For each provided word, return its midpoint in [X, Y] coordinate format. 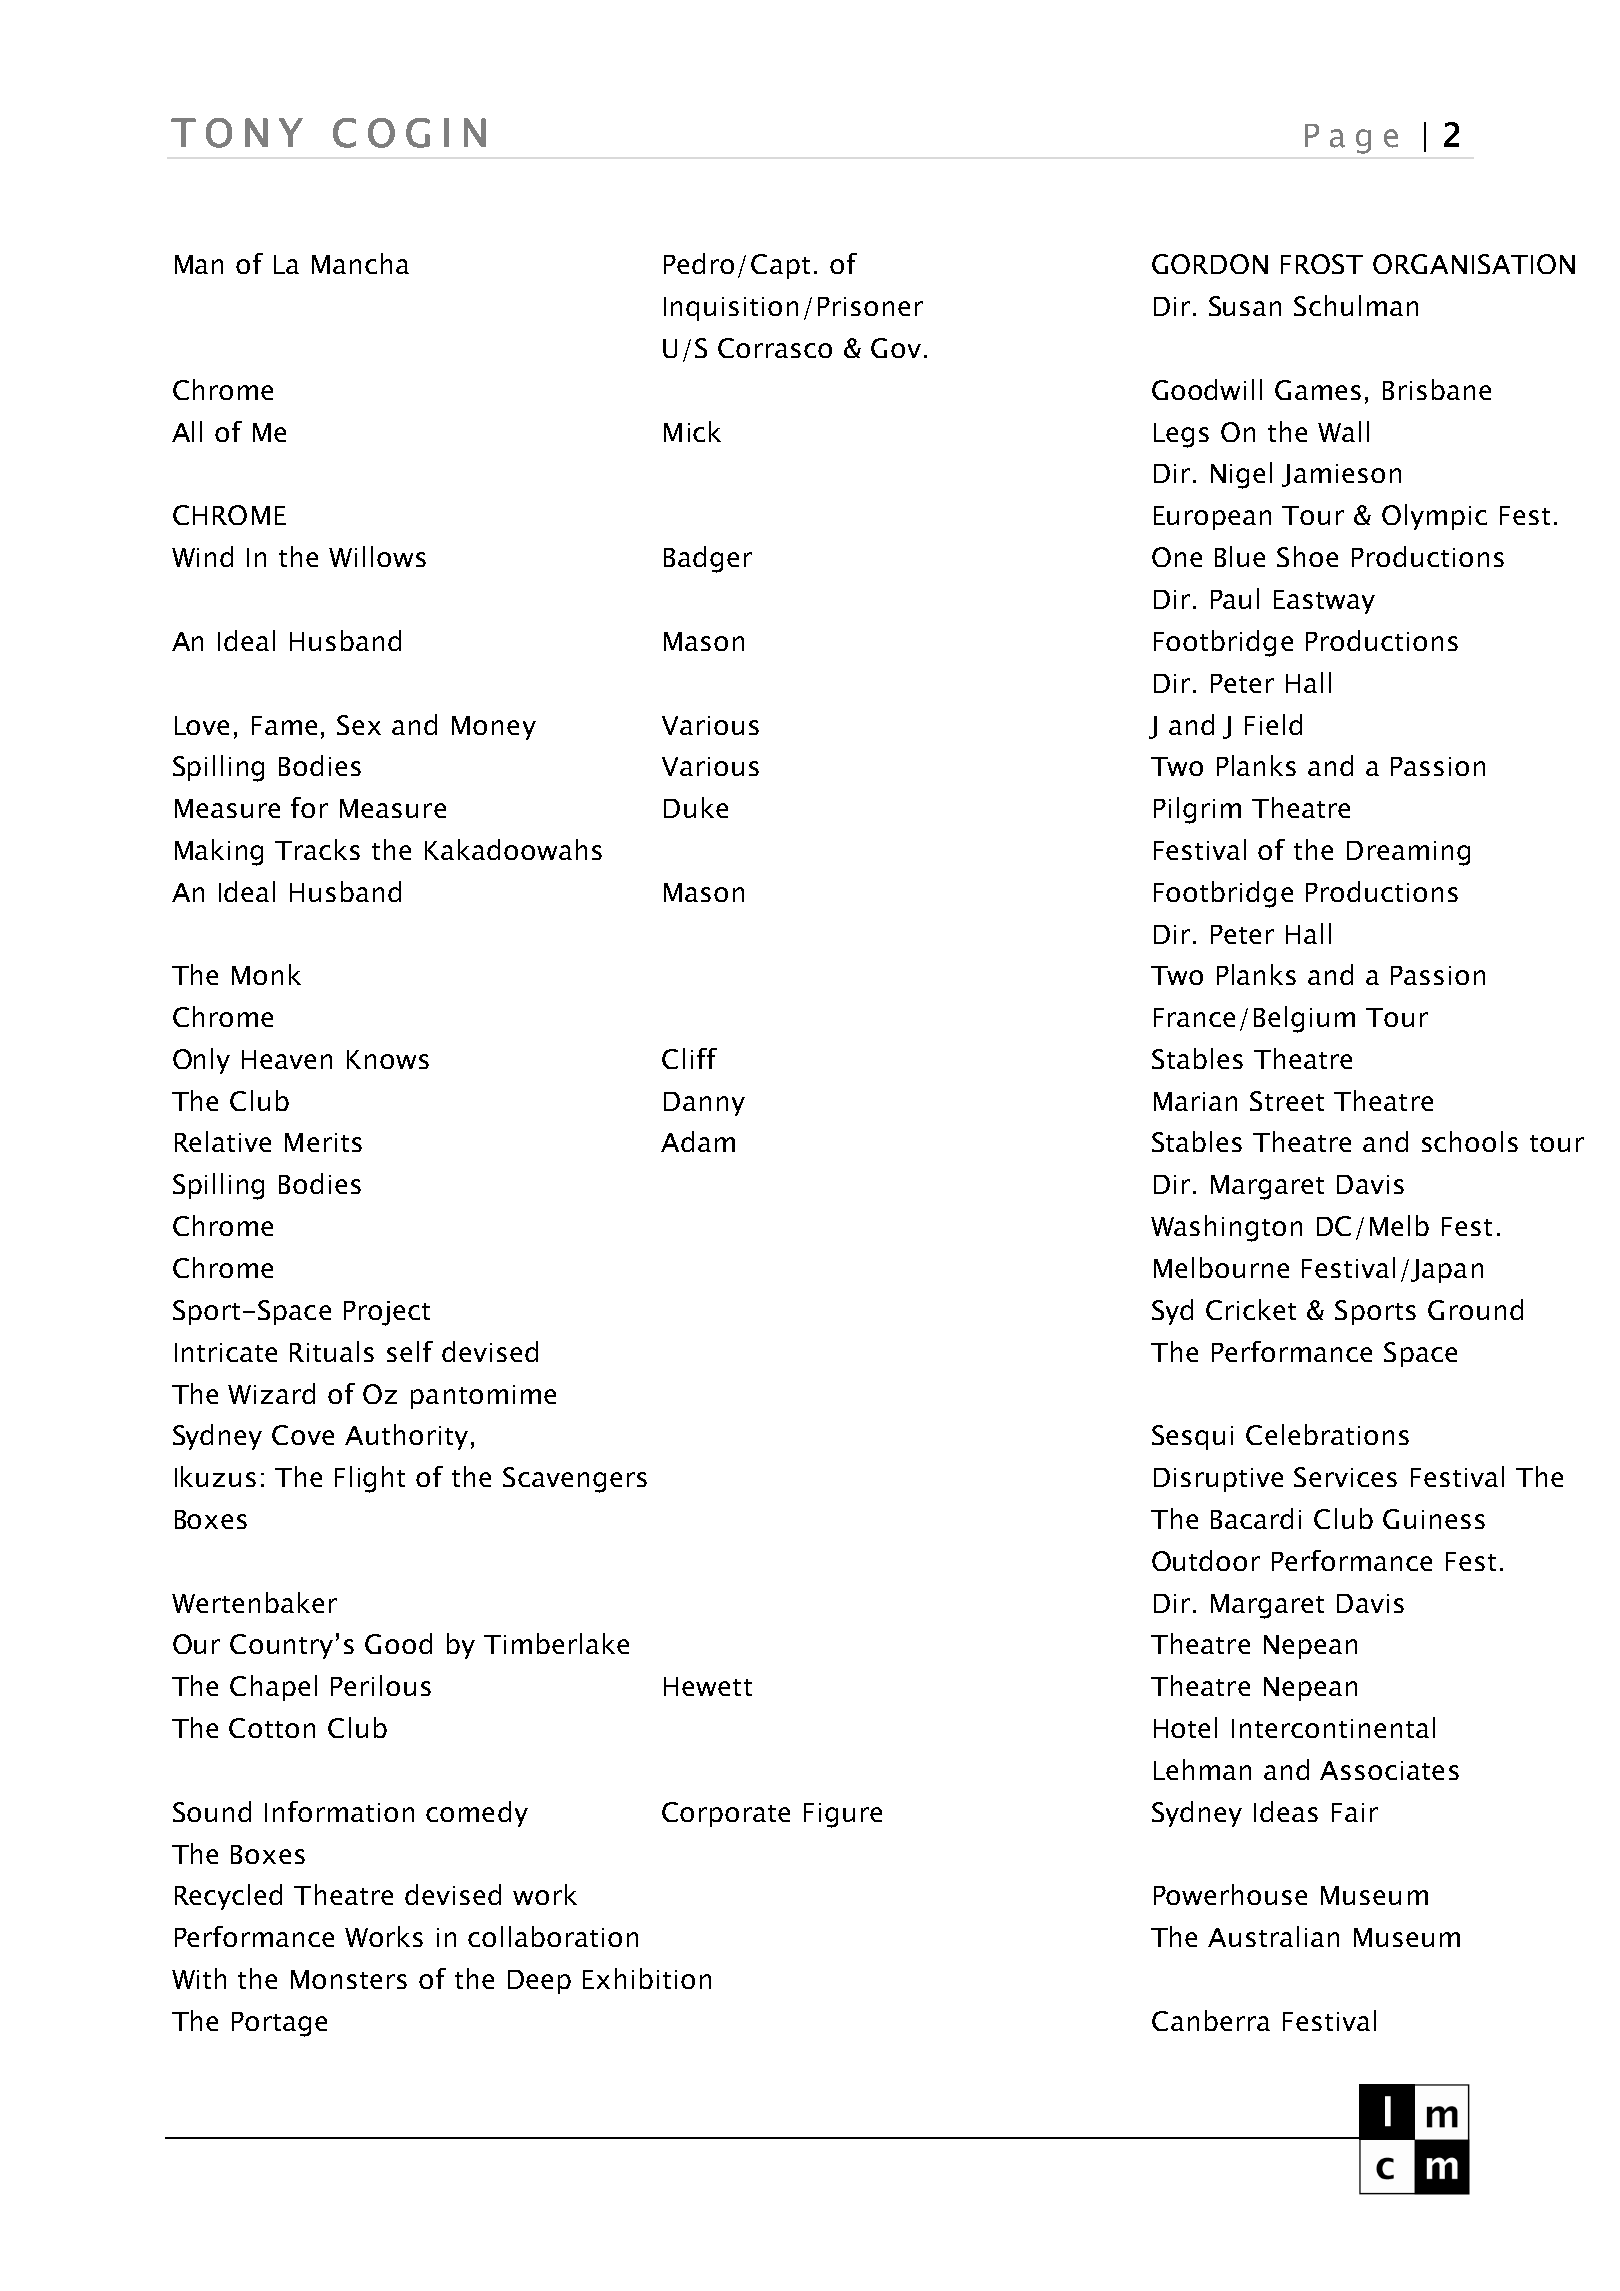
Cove [303, 1435]
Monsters [349, 1979]
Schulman [1356, 305]
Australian [1273, 1936]
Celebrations [1327, 1434]
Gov [896, 348]
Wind [202, 556]
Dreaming [1408, 853]
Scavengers [575, 1480]
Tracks [317, 849]
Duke [696, 807]
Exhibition [647, 1978]
